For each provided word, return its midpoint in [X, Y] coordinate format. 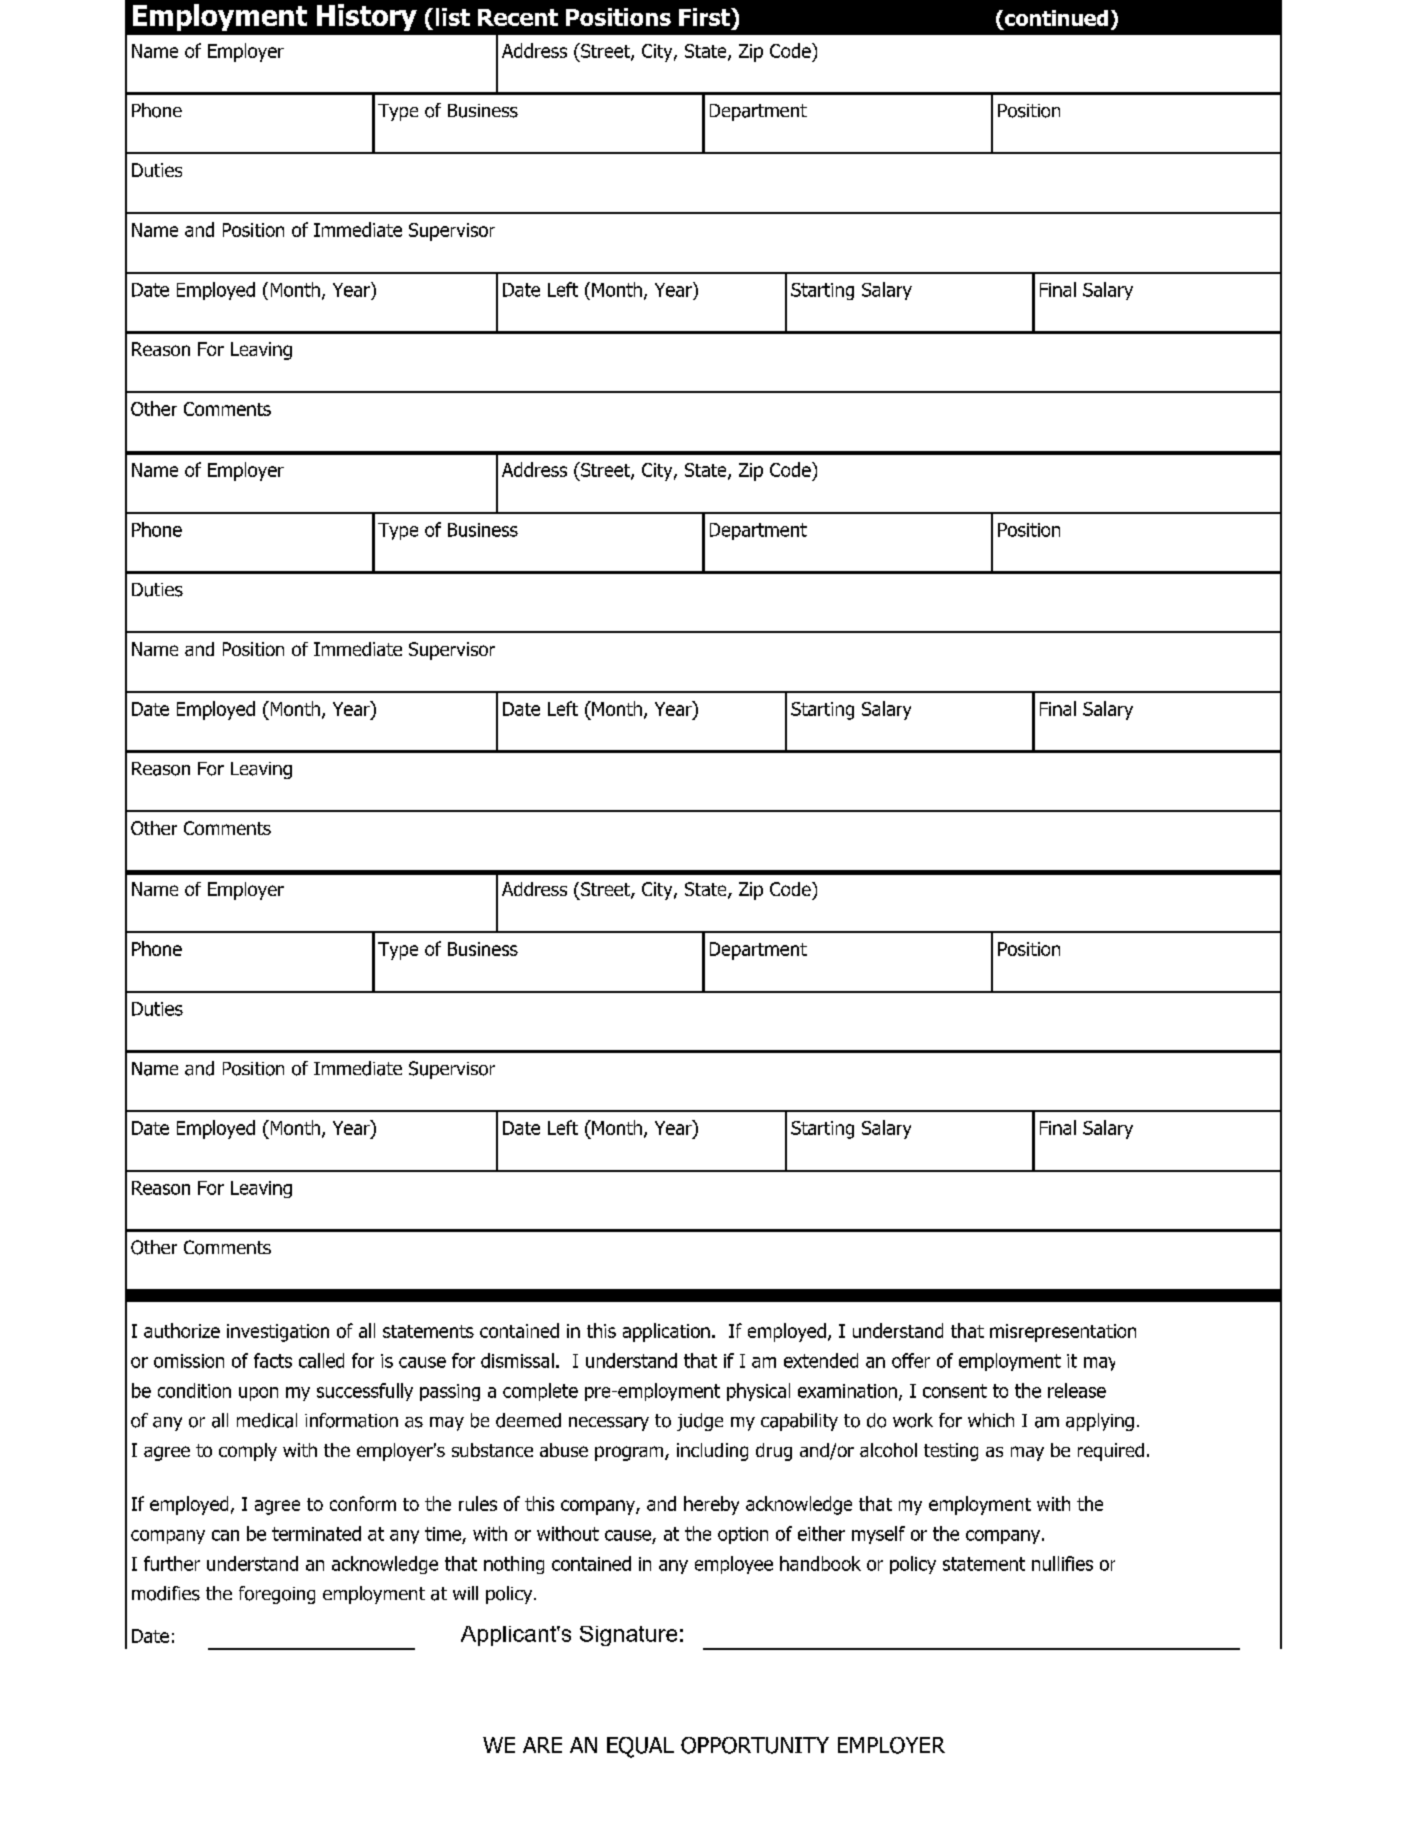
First [705, 17]
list [453, 17]
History [367, 17]
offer [911, 1360]
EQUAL [640, 1747]
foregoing [277, 1595]
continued [1055, 19]
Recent [518, 17]
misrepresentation [1063, 1333]
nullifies [1062, 1563]
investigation [278, 1333]
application [666, 1332]
